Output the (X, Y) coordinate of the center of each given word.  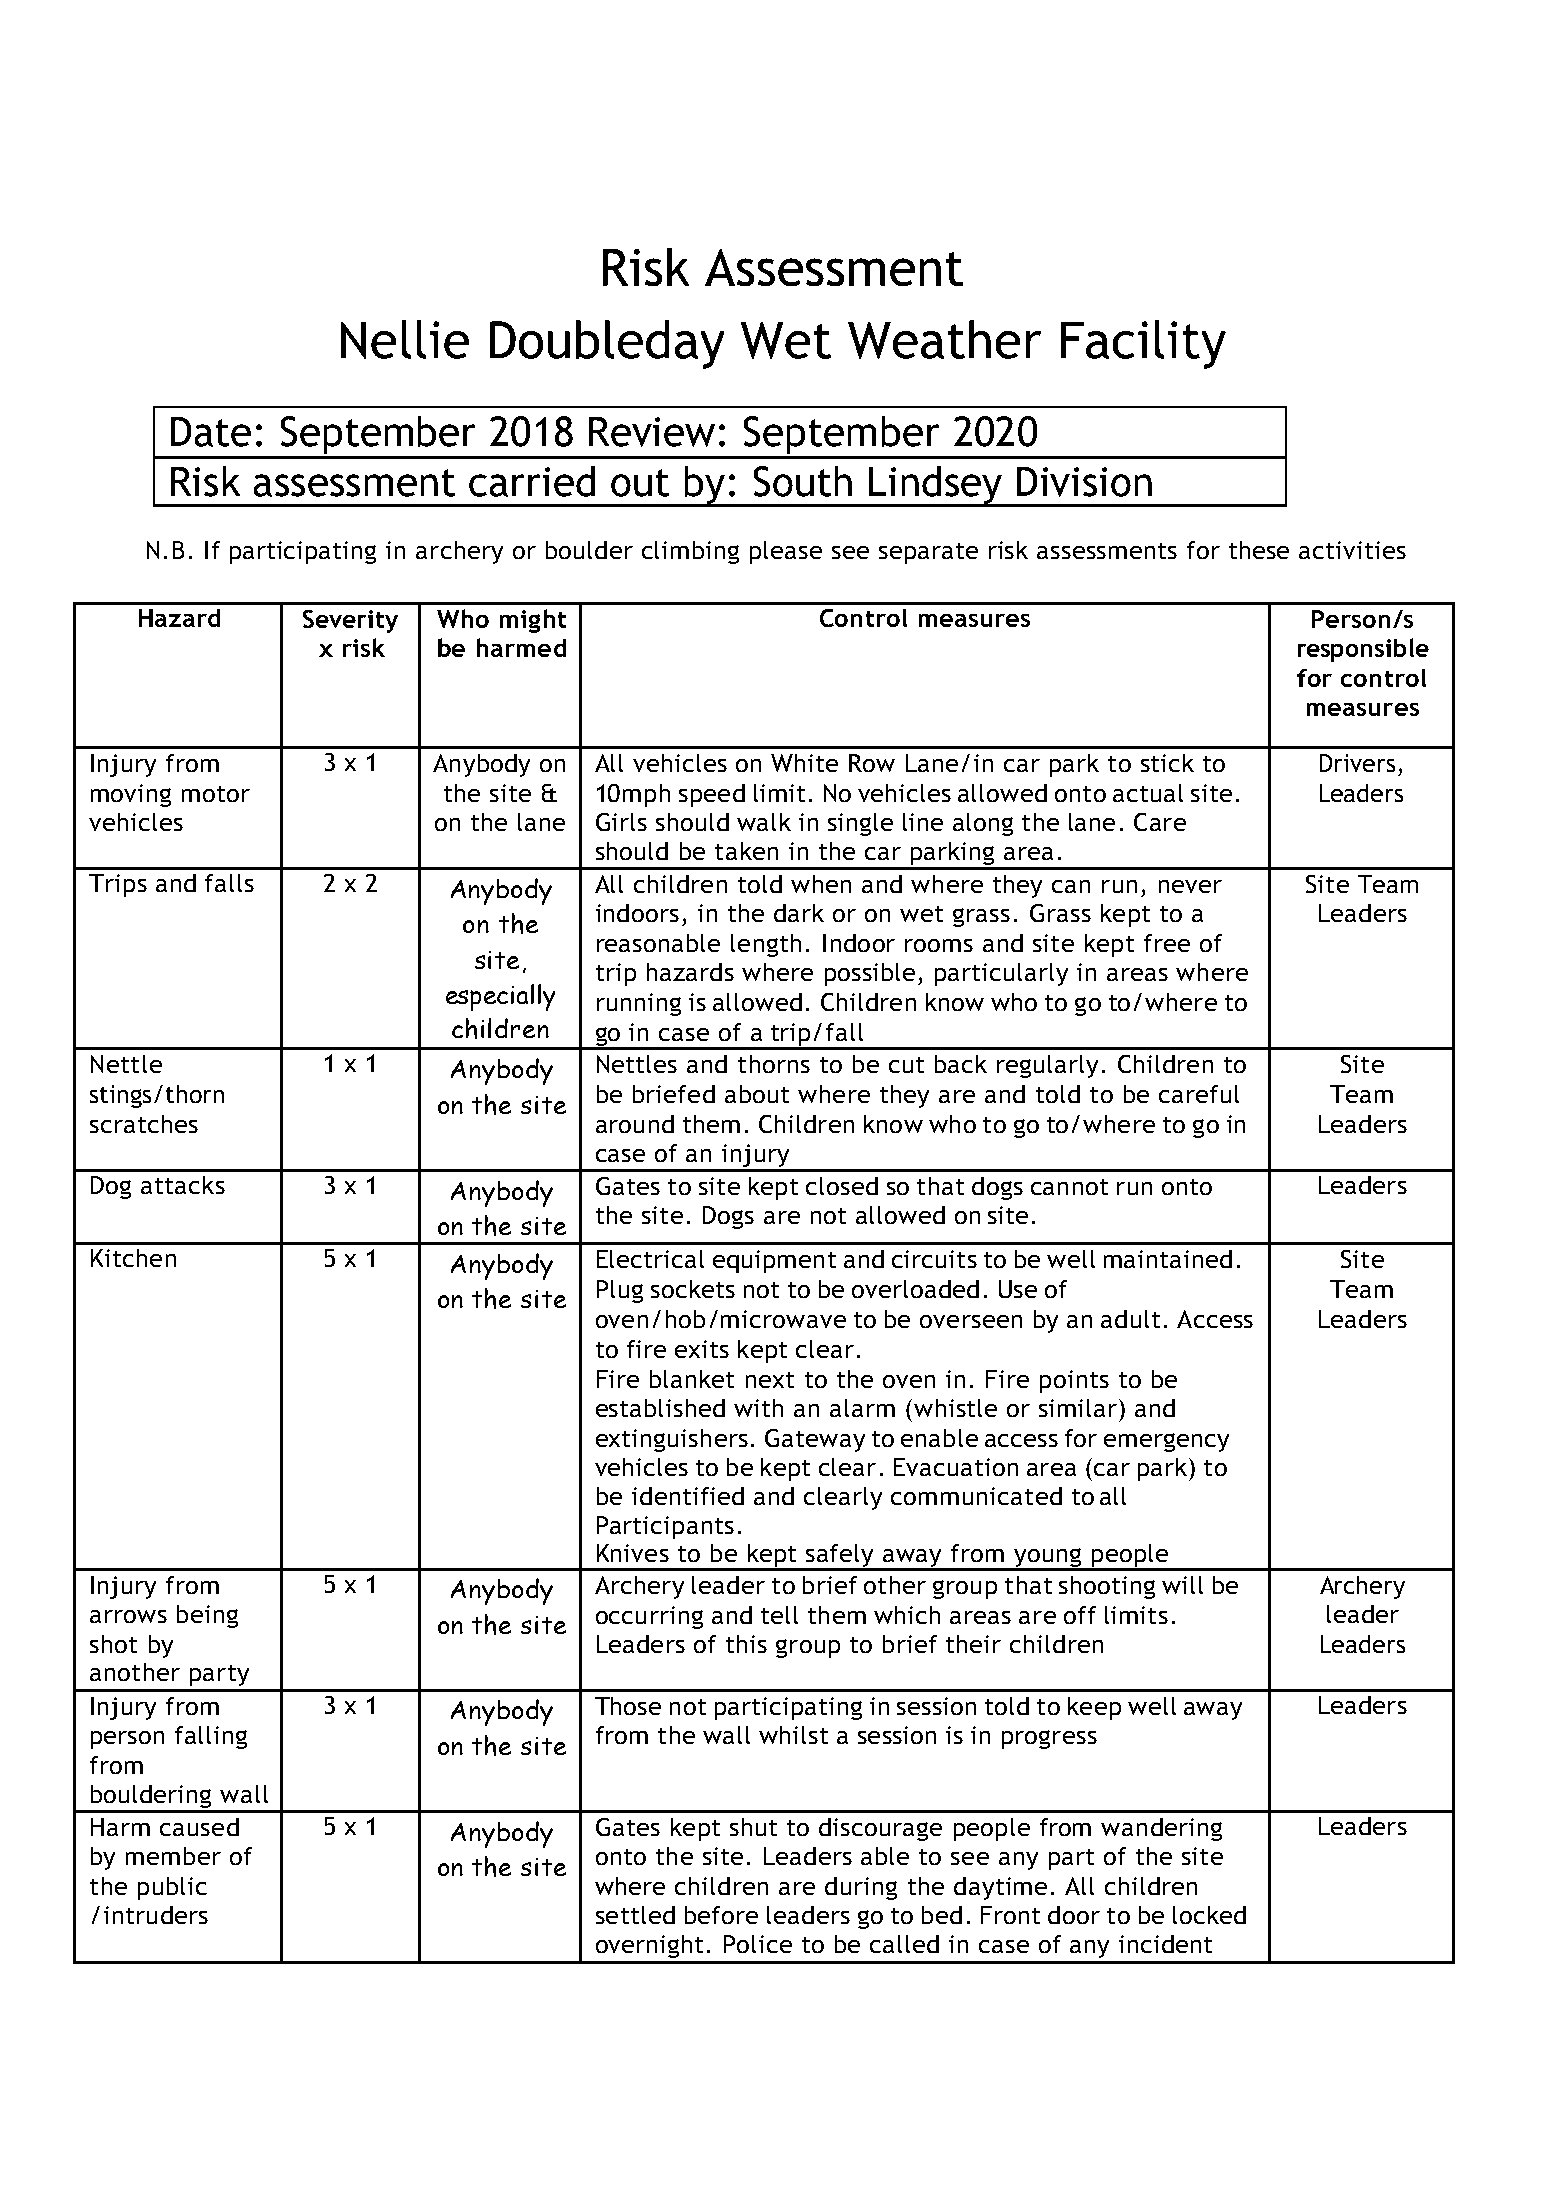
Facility (1143, 344)
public (172, 1888)
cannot (1069, 1187)
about (757, 1094)
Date (211, 432)
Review (652, 432)
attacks (183, 1185)
